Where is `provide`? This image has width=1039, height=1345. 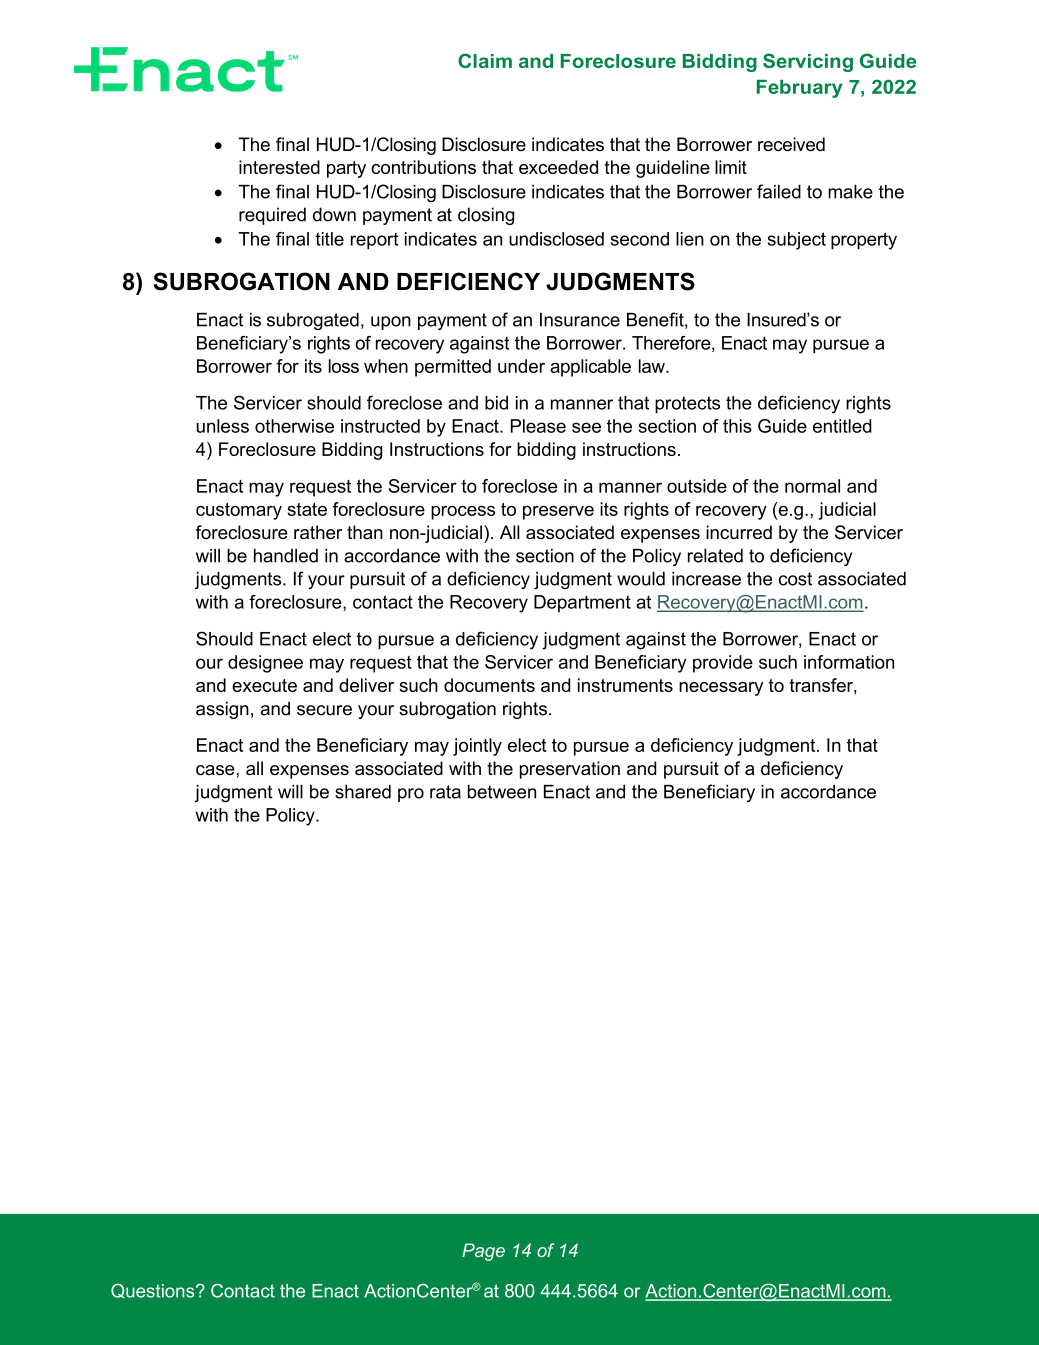
provide is located at coordinates (723, 664).
